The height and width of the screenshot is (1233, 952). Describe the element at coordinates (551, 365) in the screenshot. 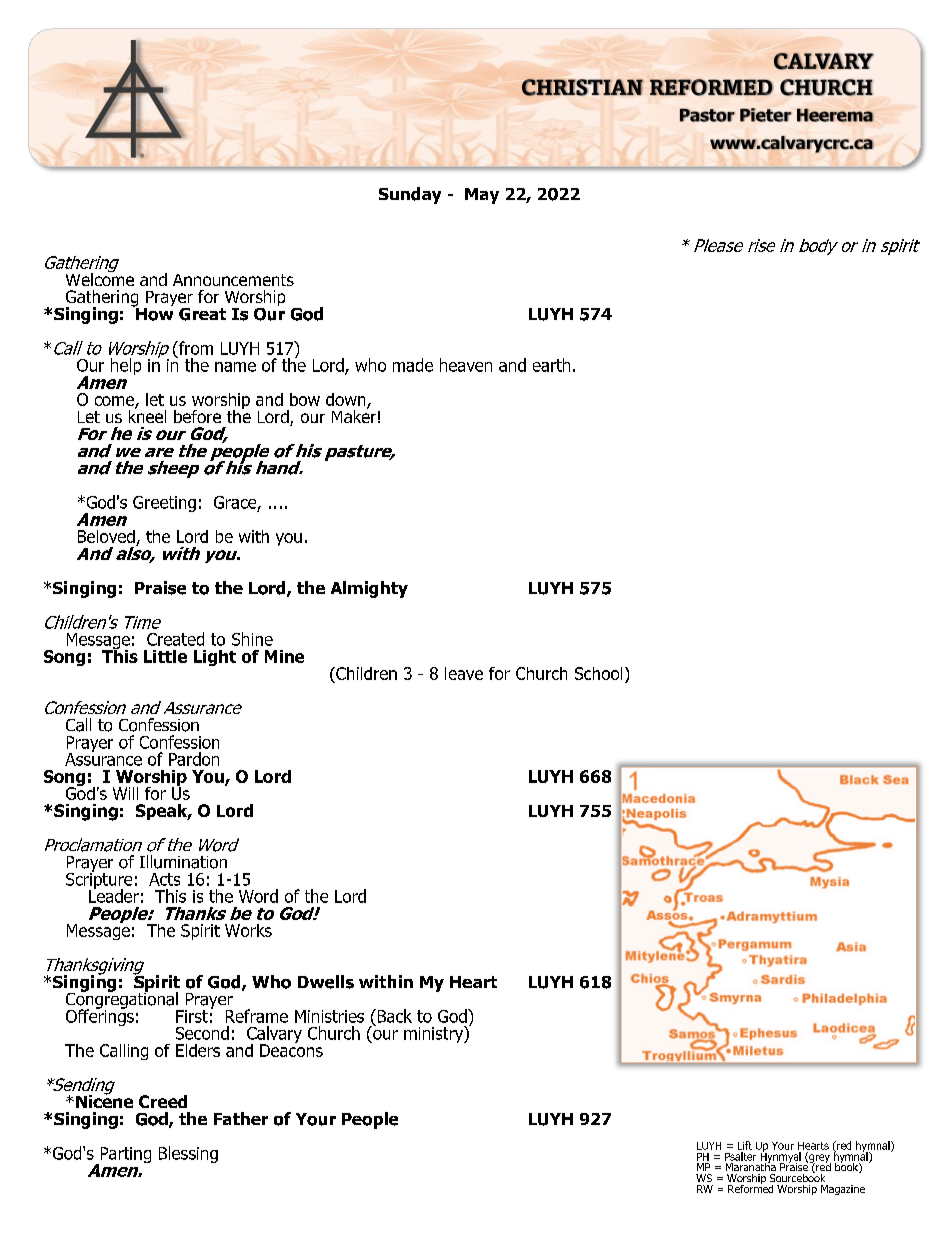

I see `earth` at that location.
